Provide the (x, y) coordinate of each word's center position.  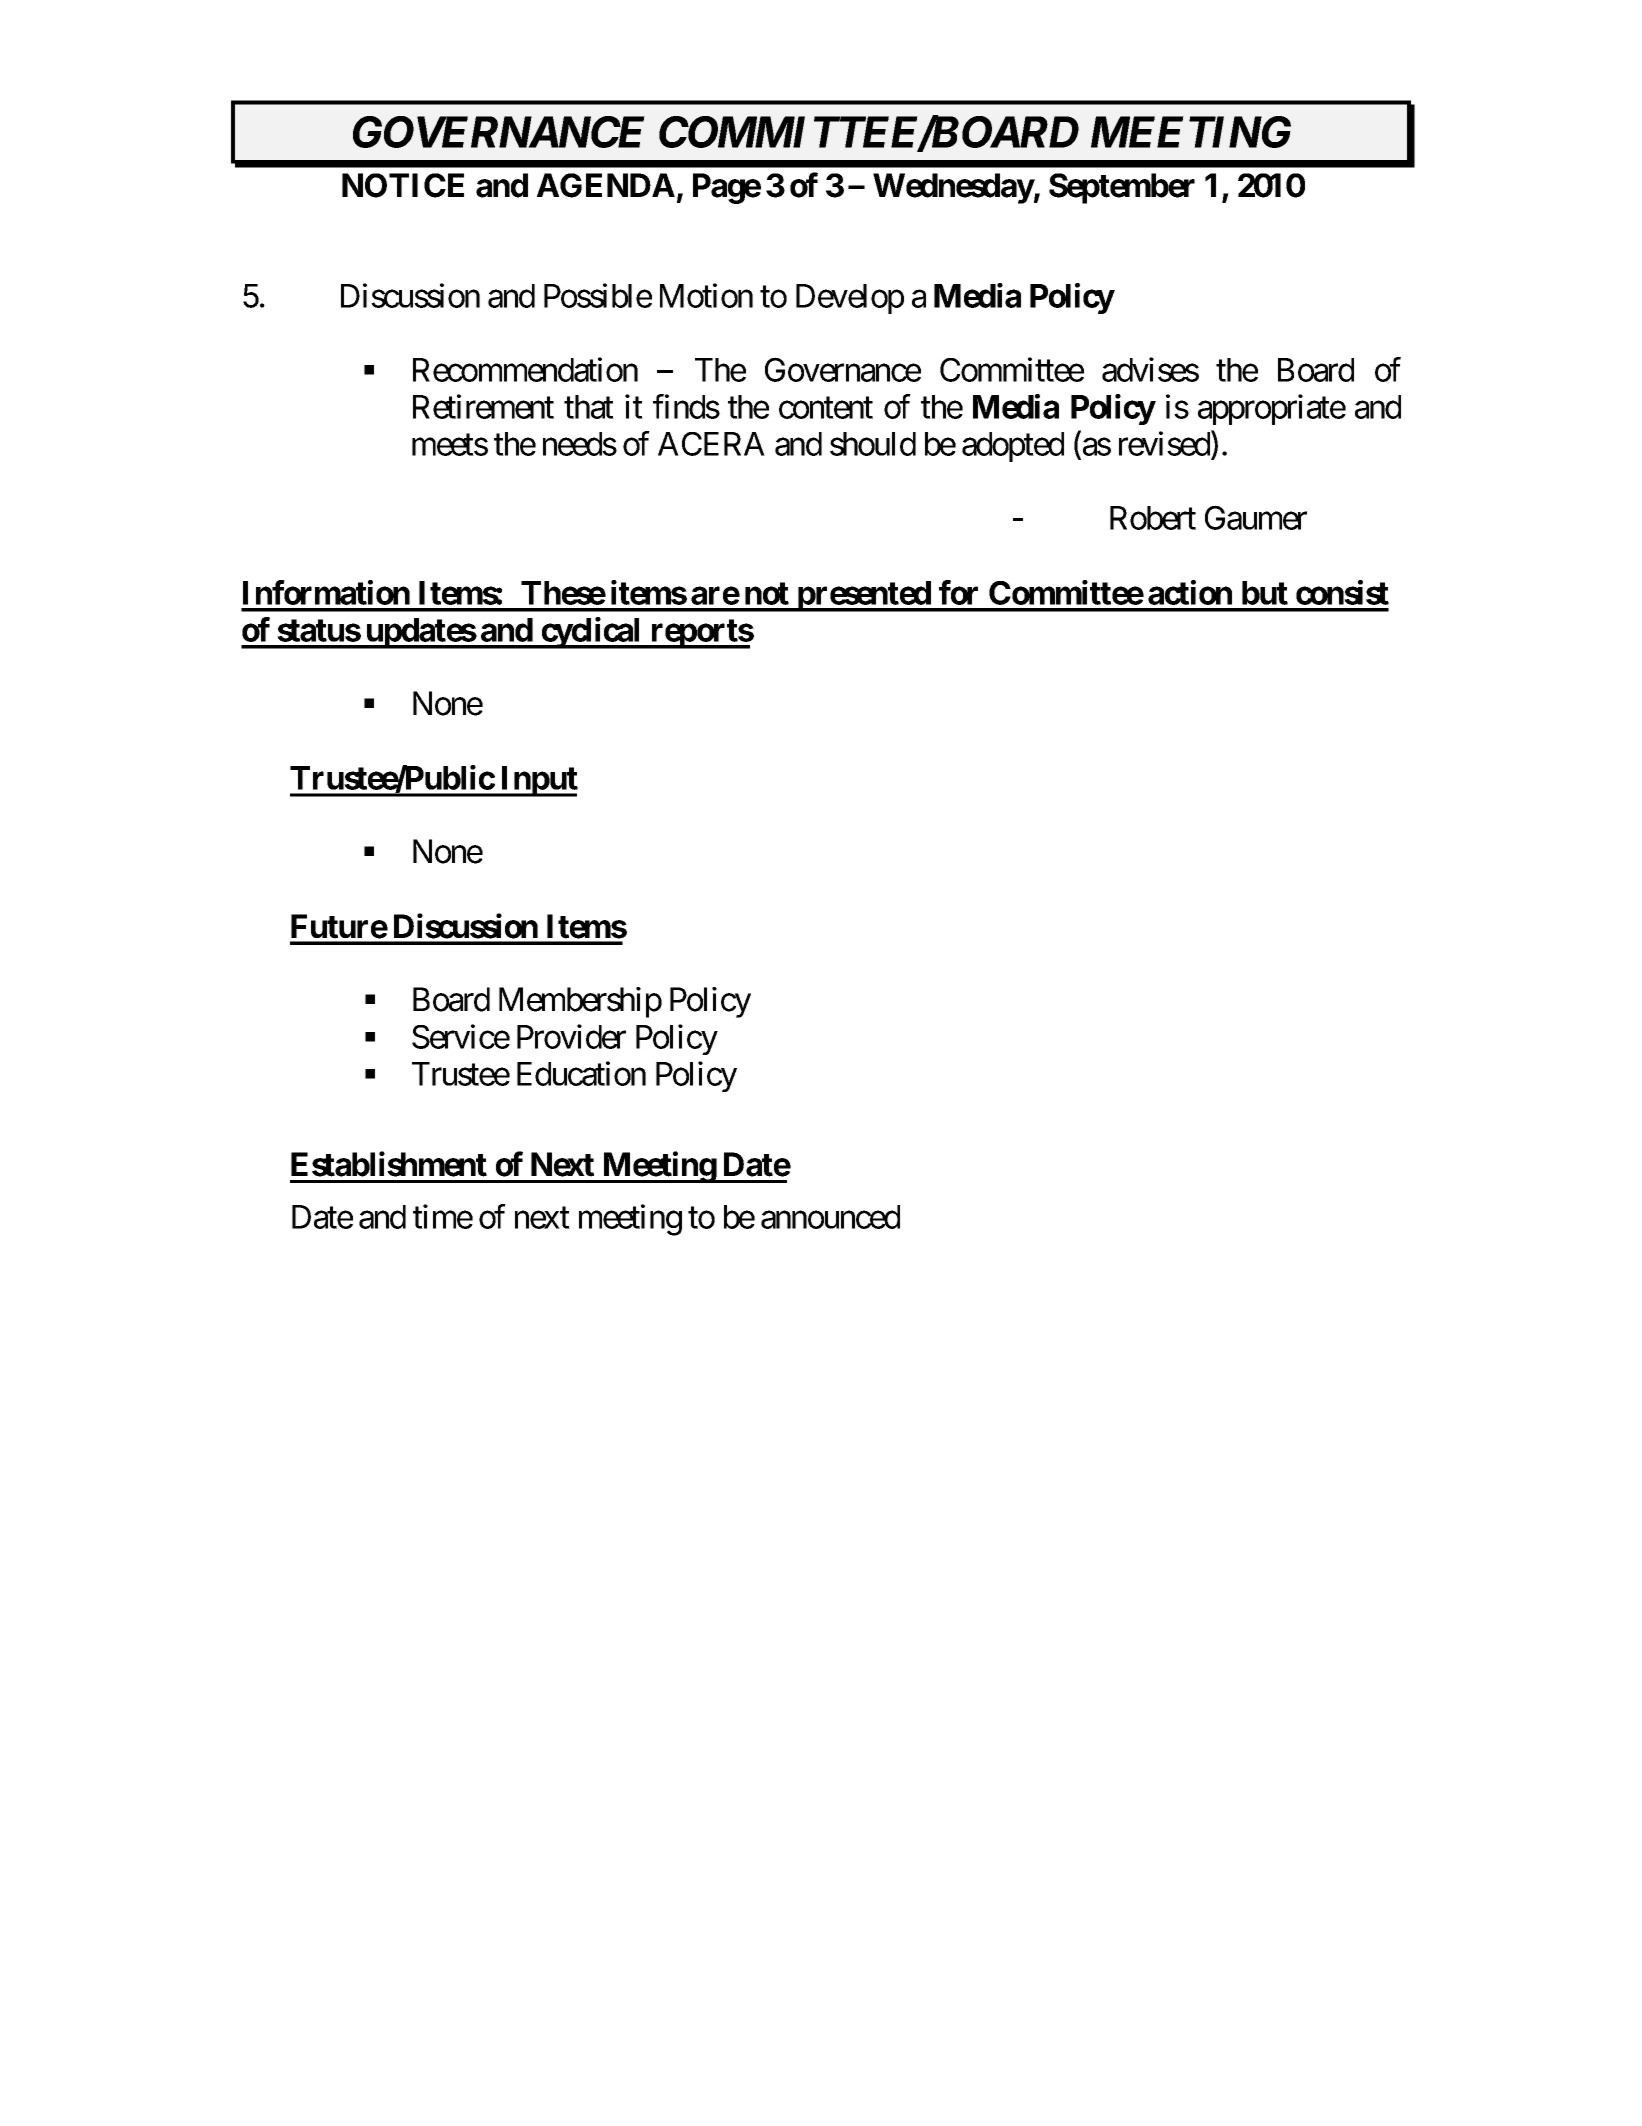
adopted (1013, 447)
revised (1164, 443)
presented (863, 596)
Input (538, 781)
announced (830, 1217)
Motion (706, 295)
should (873, 444)
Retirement (483, 406)
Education (581, 1073)
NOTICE (403, 185)
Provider (571, 1036)
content (826, 408)
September (1122, 188)
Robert (1153, 518)
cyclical (591, 633)
